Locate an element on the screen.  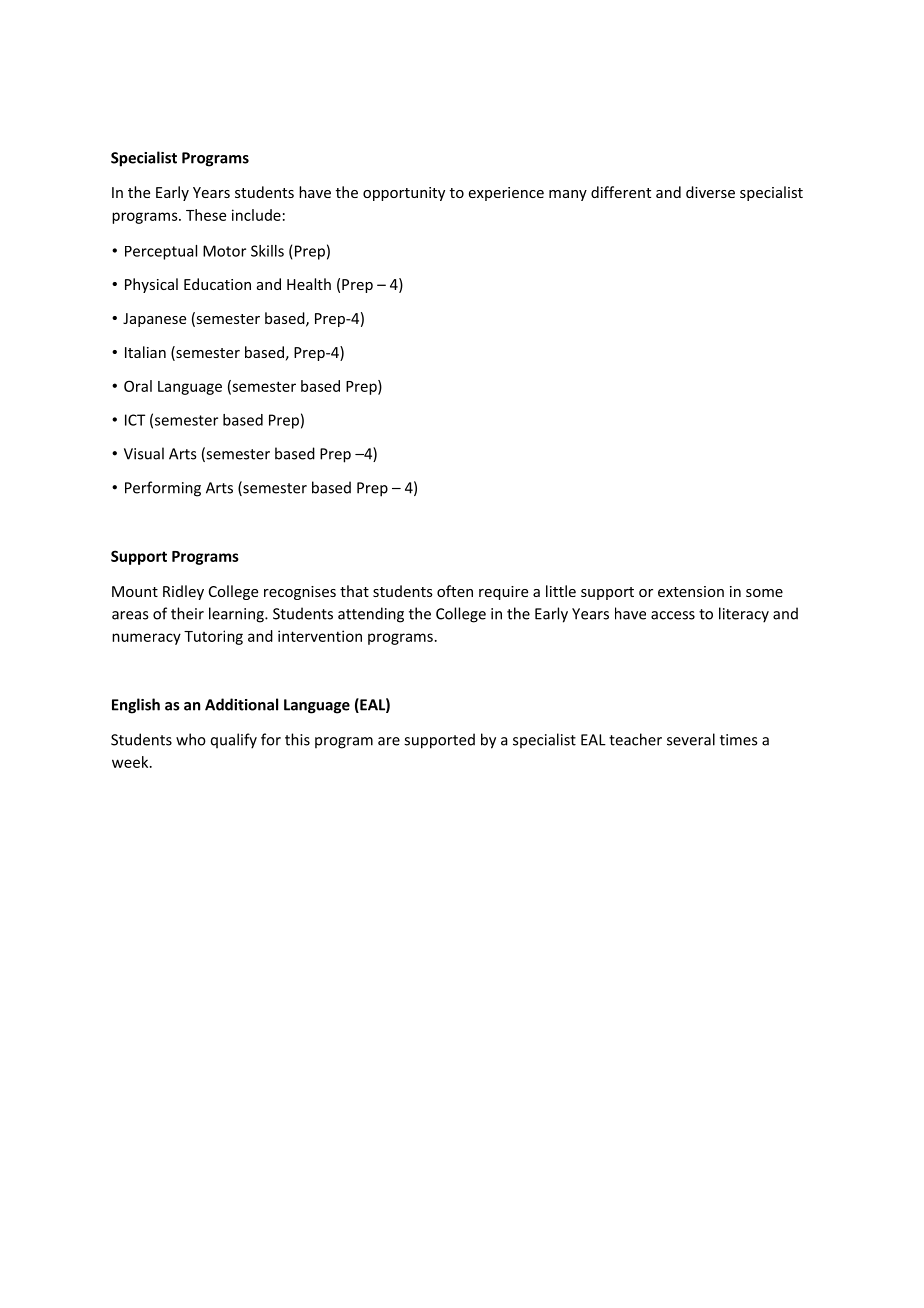
who is located at coordinates (191, 739).
